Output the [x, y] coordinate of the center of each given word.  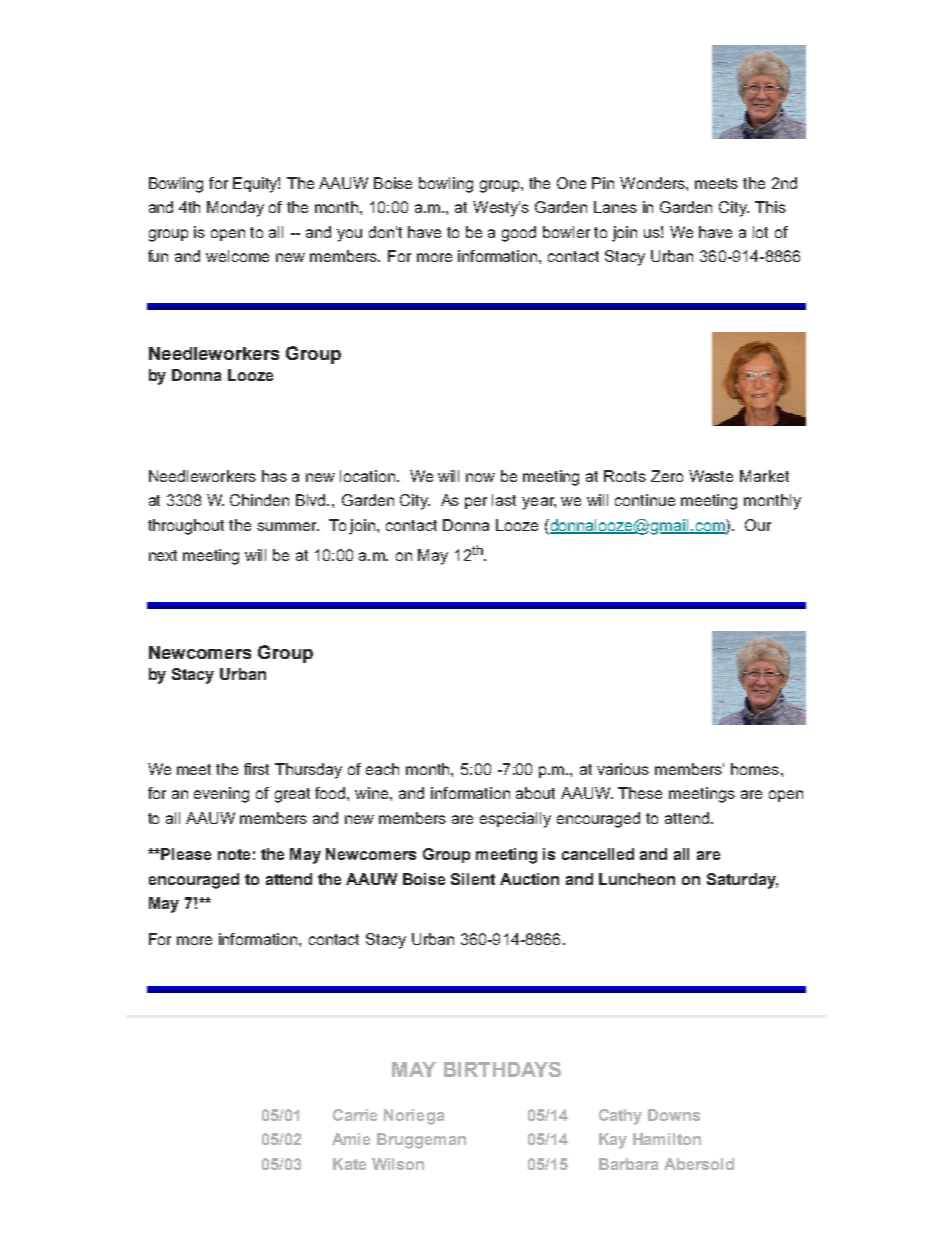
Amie [351, 1139]
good [519, 234]
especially [515, 820]
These [640, 793]
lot [760, 232]
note [234, 854]
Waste [711, 476]
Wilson [398, 1164]
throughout [186, 527]
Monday [235, 209]
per [476, 503]
